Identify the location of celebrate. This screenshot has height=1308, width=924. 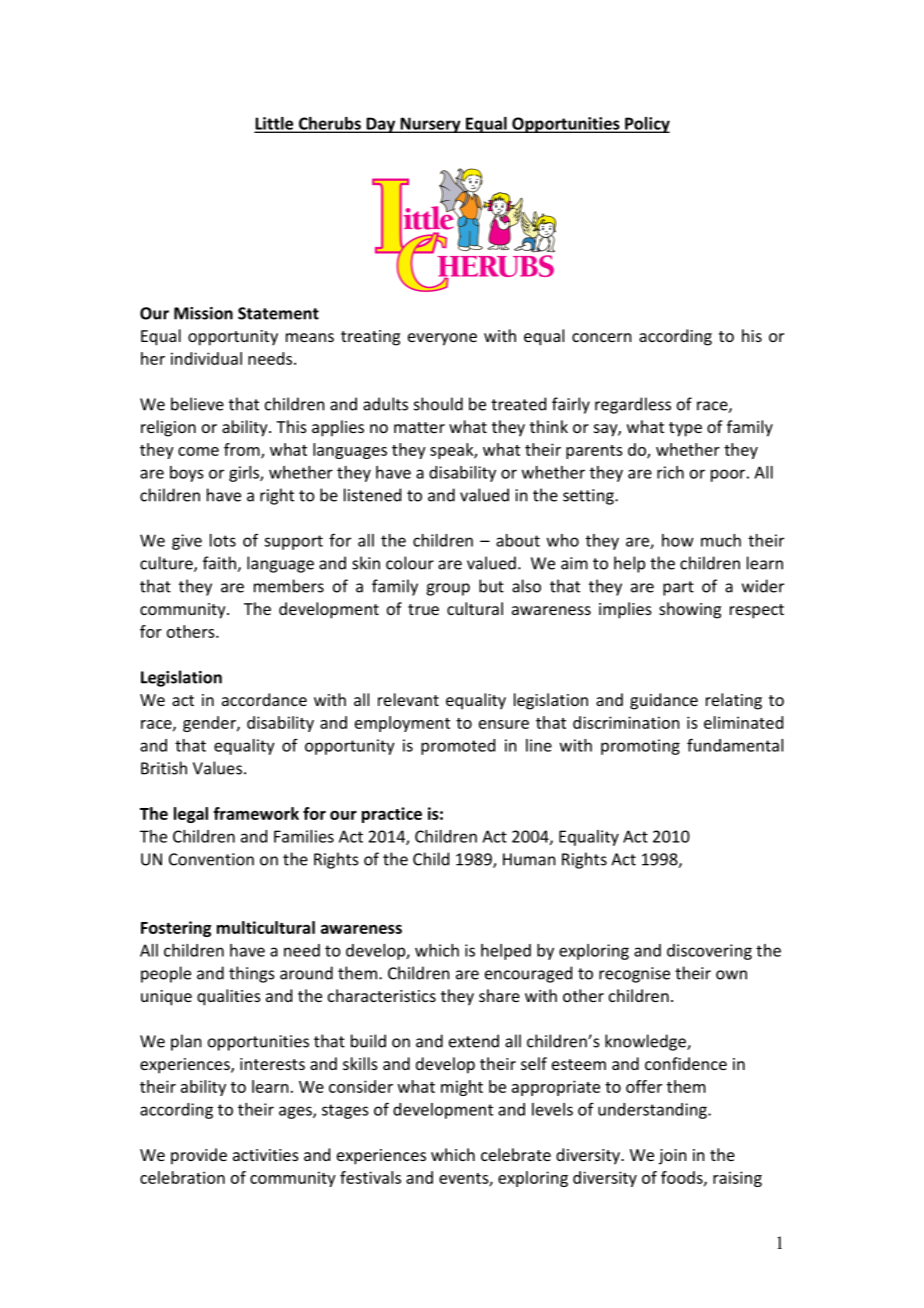
(516, 1154).
